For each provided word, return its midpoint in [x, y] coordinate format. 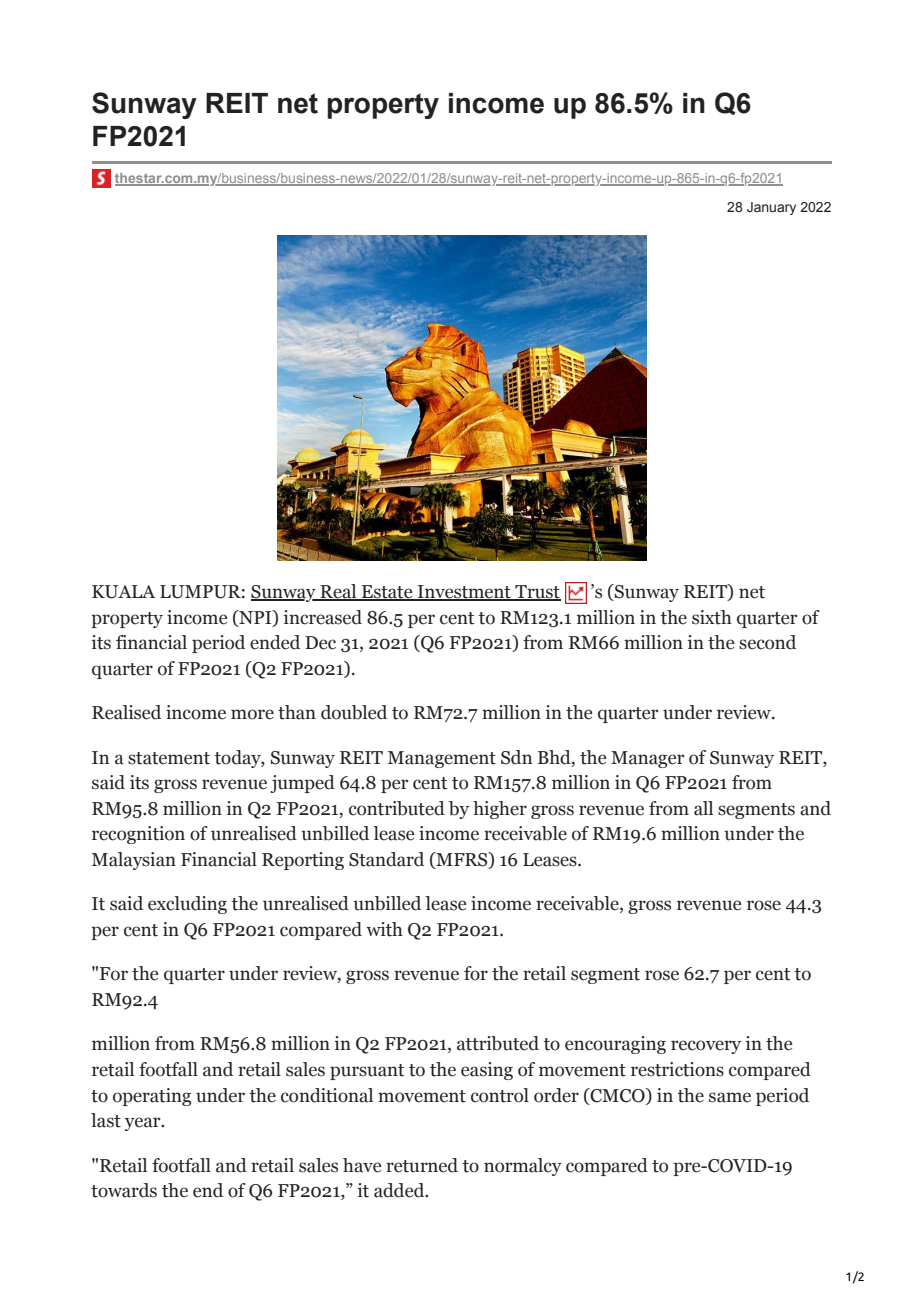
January [771, 208]
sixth [712, 617]
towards [124, 1190]
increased [323, 617]
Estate [387, 593]
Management [442, 759]
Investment [464, 593]
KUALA [123, 592]
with [384, 929]
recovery [706, 1047]
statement [169, 758]
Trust [537, 593]
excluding [187, 905]
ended [275, 642]
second [767, 642]
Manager [648, 759]
